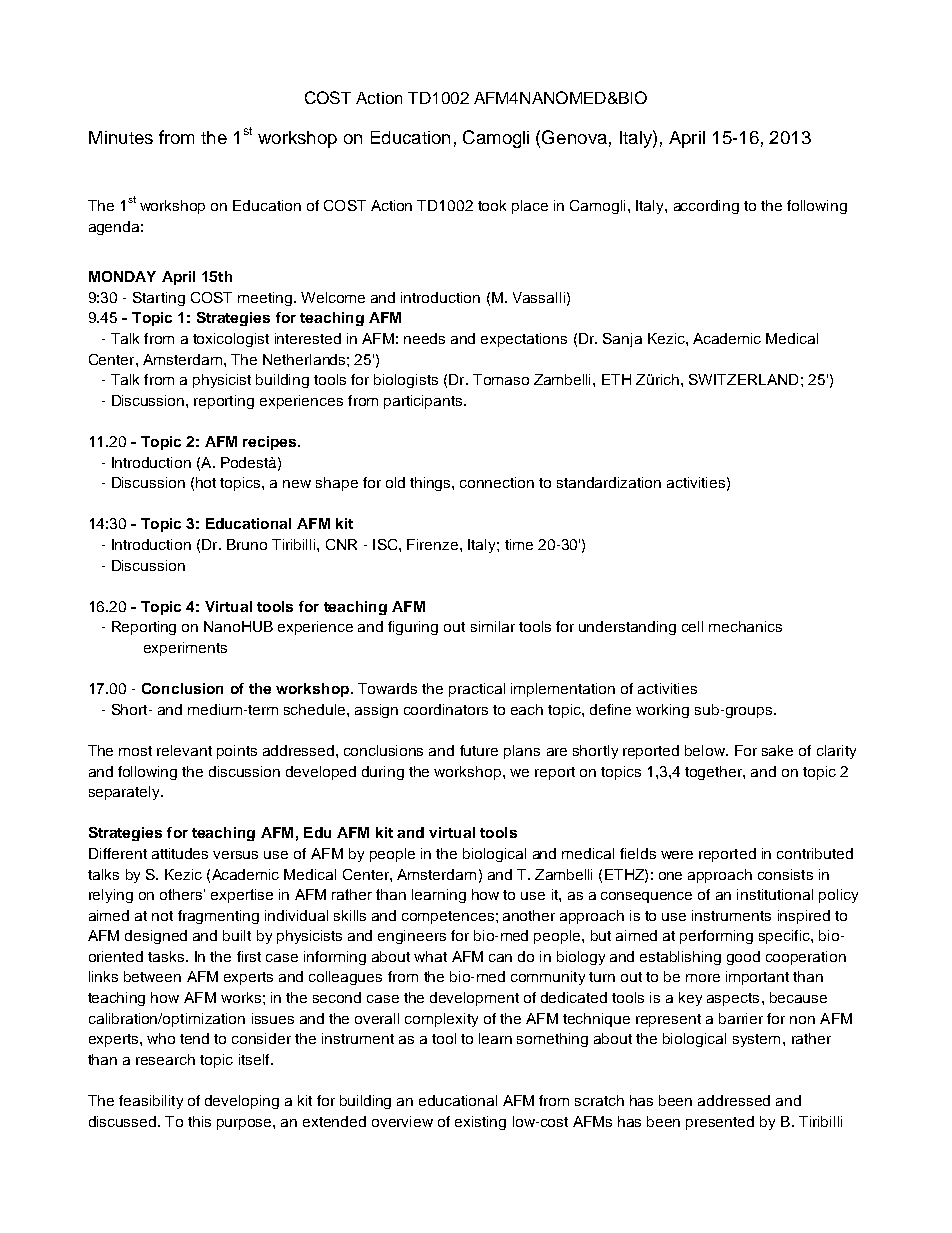 Image resolution: width=952 pixels, height=1233 pixels. I want to click on Minutes, so click(121, 137).
